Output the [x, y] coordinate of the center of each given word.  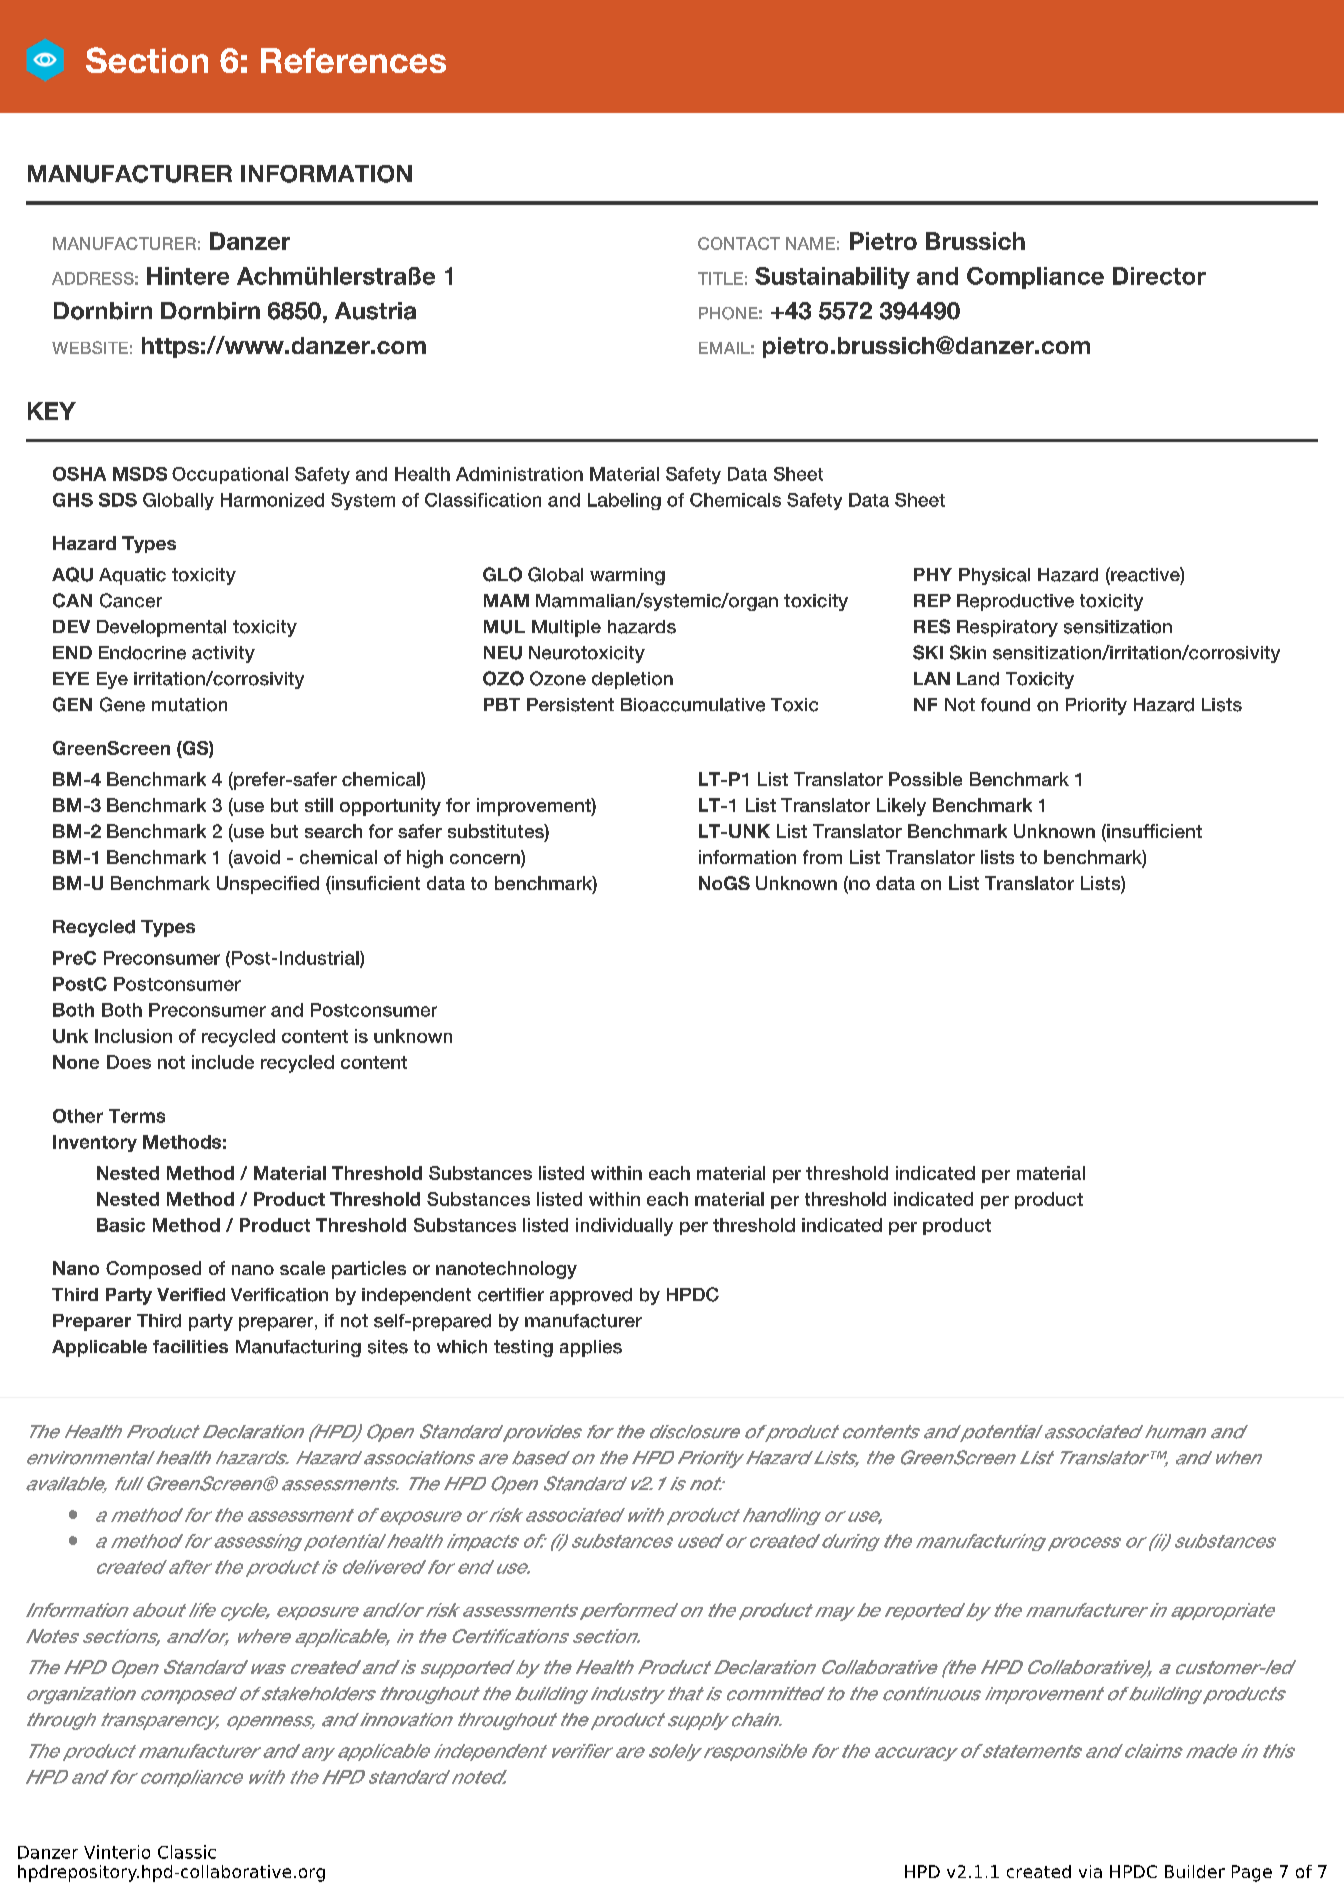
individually [624, 1227]
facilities [190, 1346]
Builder [1195, 1871]
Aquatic [132, 576]
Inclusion [133, 1036]
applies [591, 1348]
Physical [994, 576]
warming [627, 576]
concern [486, 859]
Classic [187, 1852]
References [353, 60]
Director [1159, 276]
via [1090, 1871]
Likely [901, 807]
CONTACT [739, 243]
